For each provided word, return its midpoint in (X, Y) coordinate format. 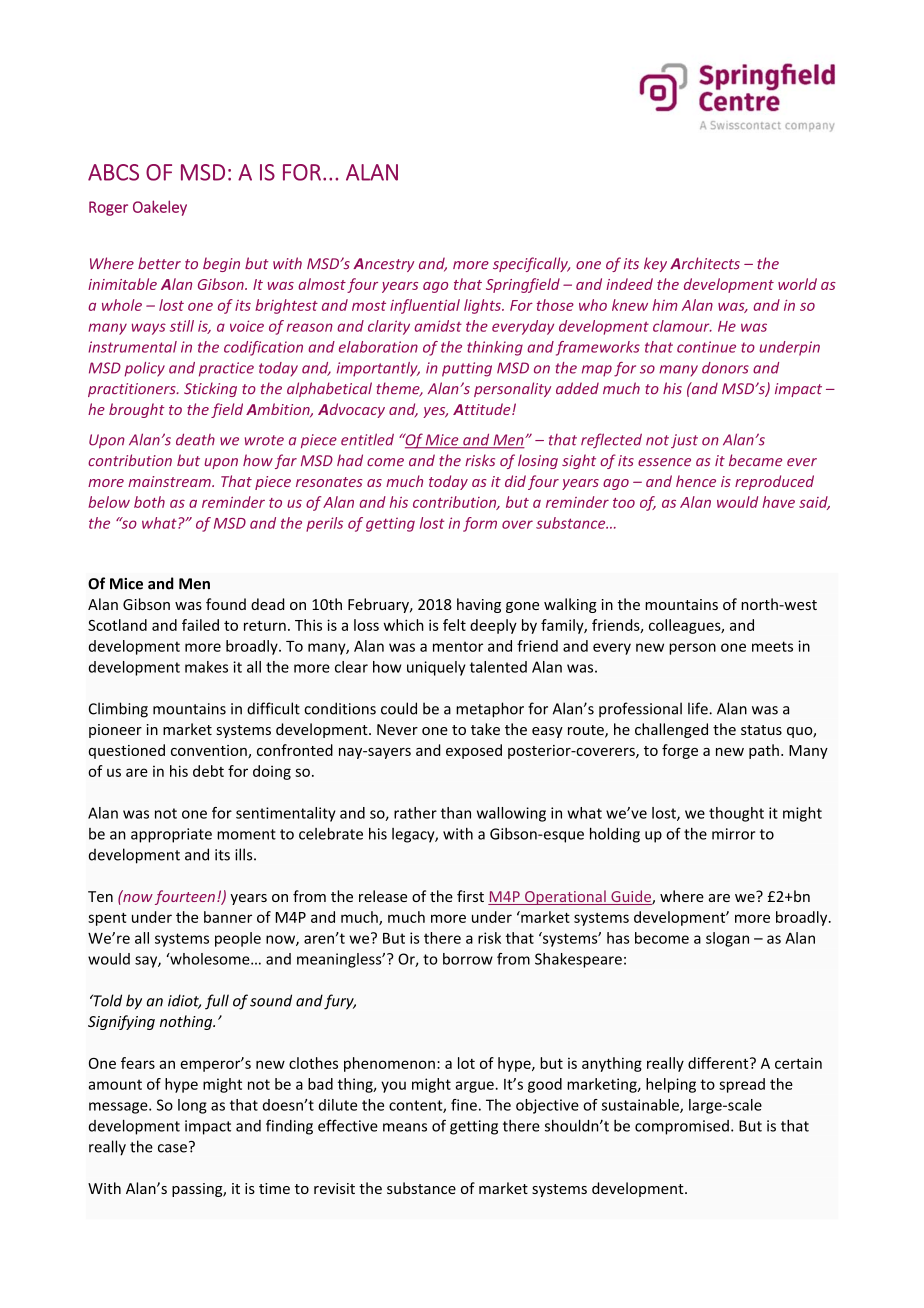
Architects (705, 263)
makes (206, 667)
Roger (108, 208)
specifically (531, 264)
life (699, 708)
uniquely (436, 668)
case (172, 1148)
